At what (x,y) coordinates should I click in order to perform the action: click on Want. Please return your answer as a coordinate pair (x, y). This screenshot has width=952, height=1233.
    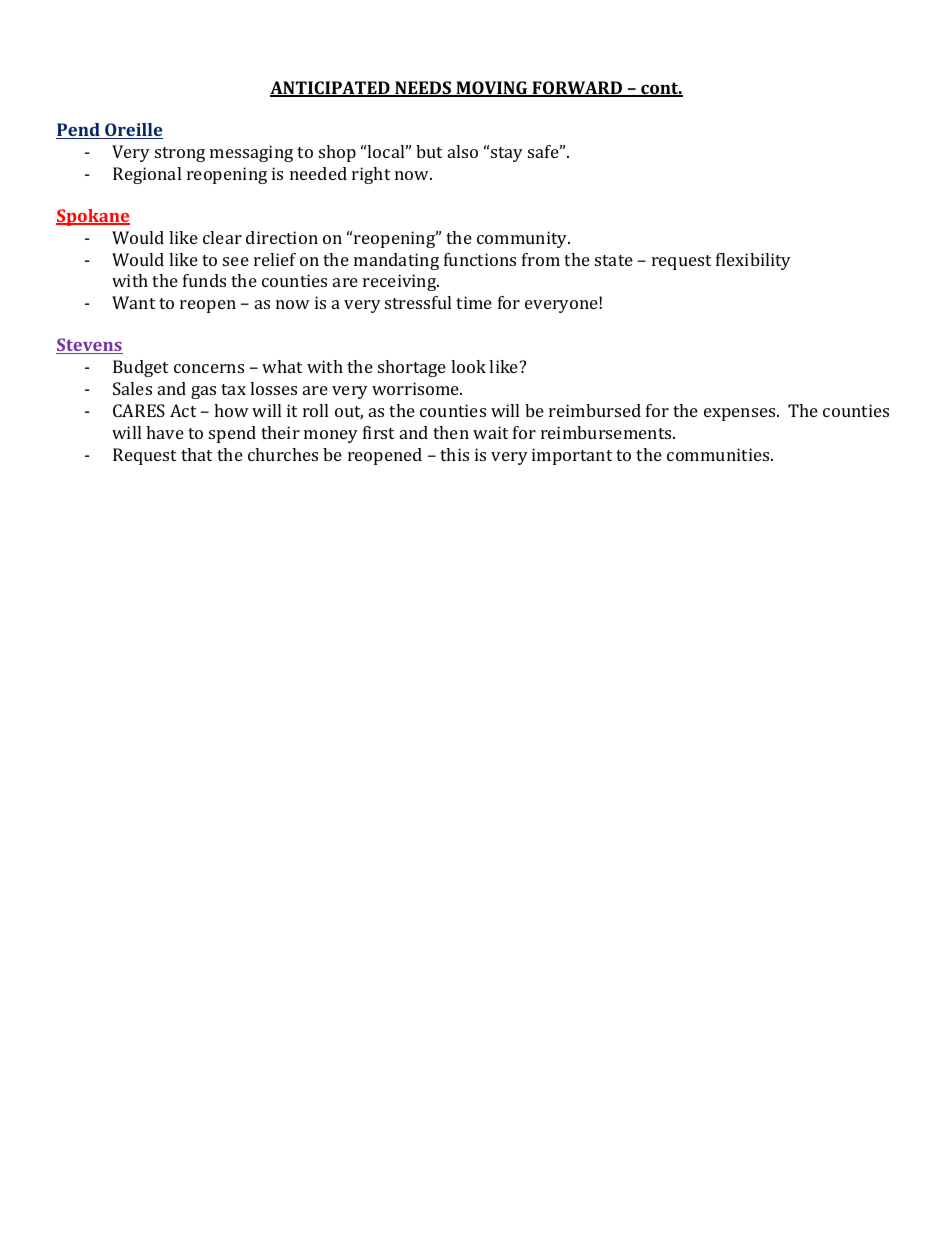
    Looking at the image, I should click on (133, 302).
